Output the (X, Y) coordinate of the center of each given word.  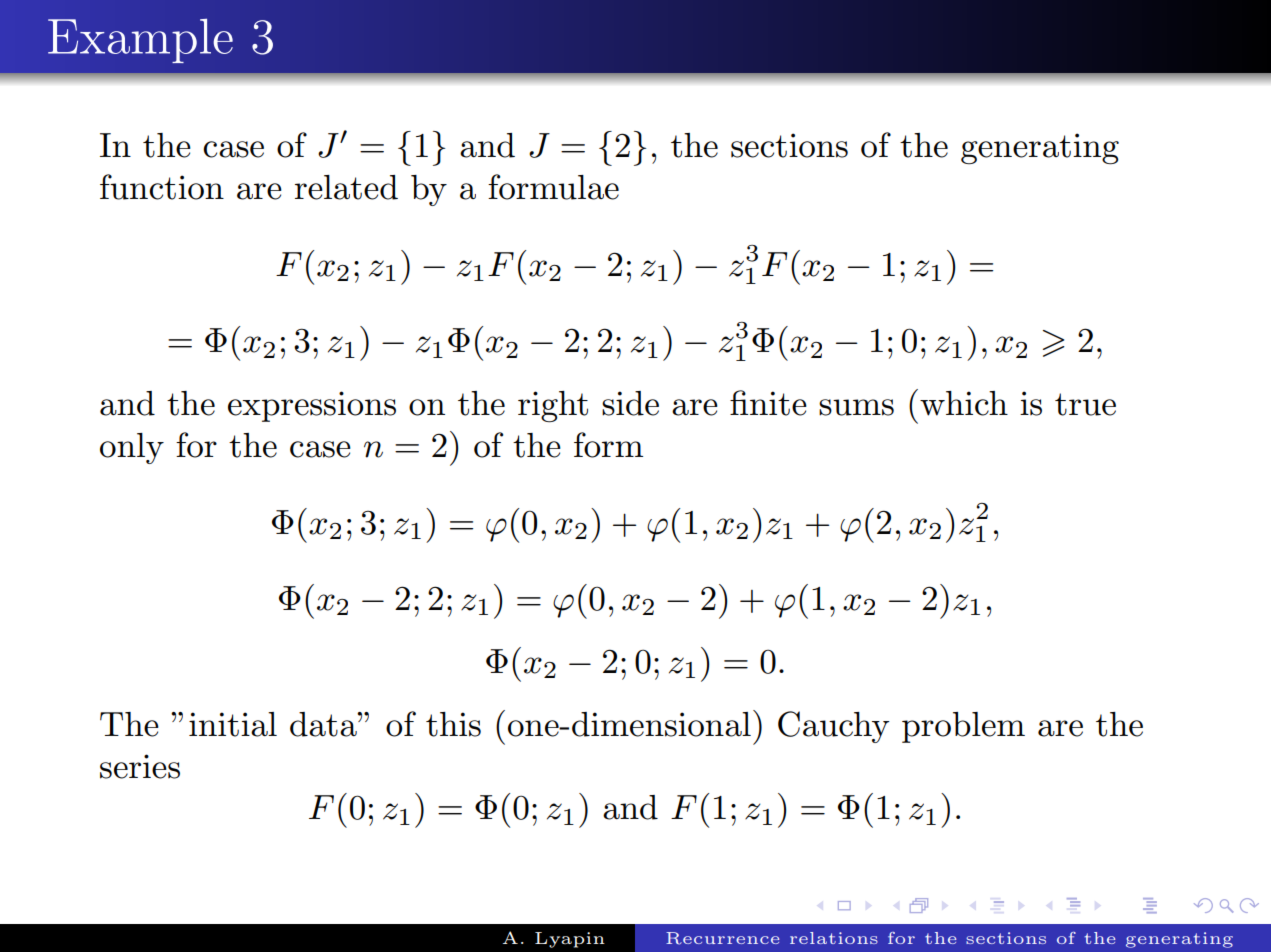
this (453, 724)
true (1085, 404)
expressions (312, 406)
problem (963, 727)
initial (233, 724)
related (346, 187)
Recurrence (723, 938)
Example (140, 41)
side (630, 403)
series (140, 766)
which (964, 403)
